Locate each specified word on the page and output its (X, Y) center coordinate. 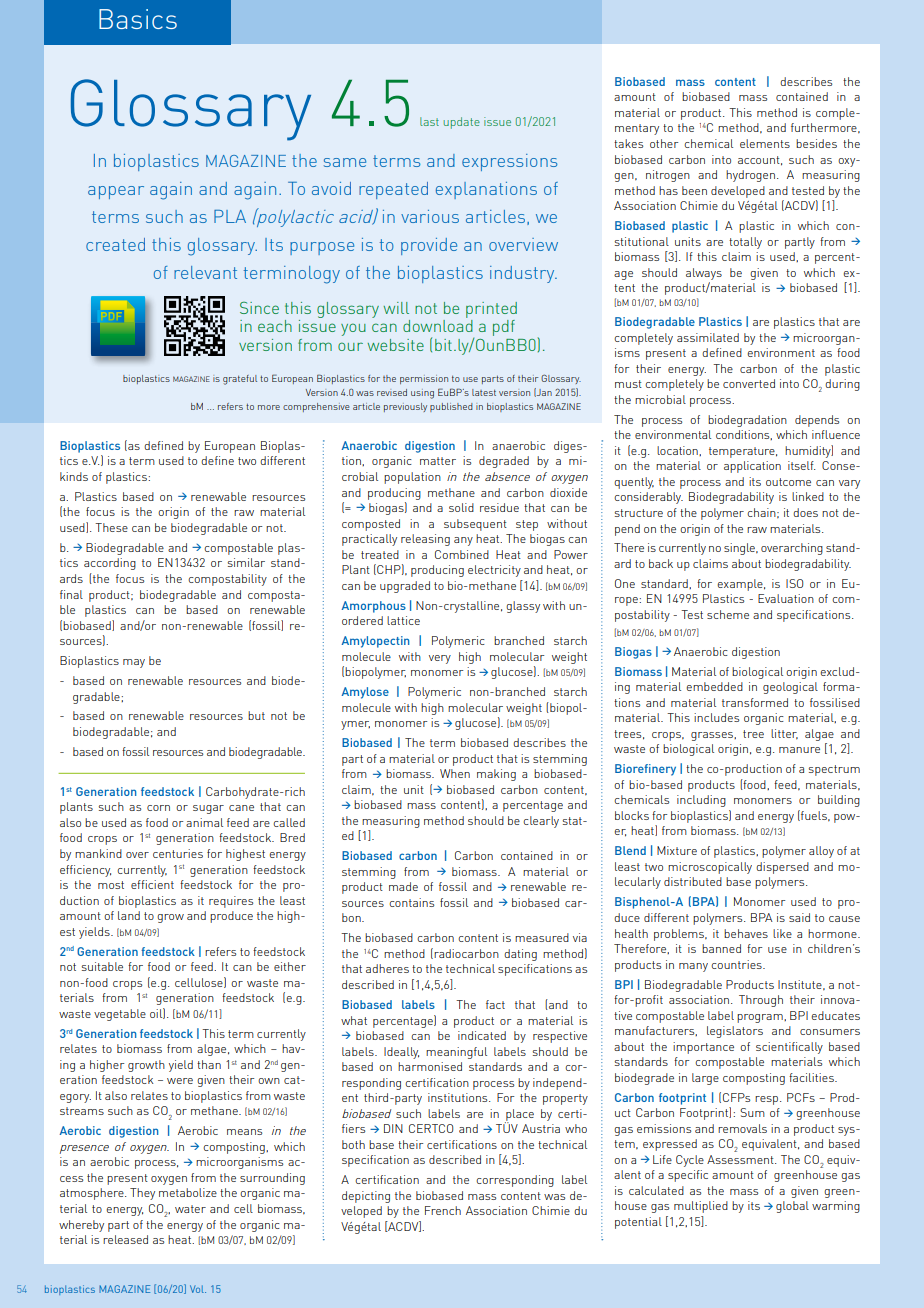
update (462, 123)
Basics (138, 19)
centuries (178, 853)
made (403, 886)
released (125, 1239)
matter (438, 461)
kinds (74, 476)
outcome (788, 482)
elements (765, 143)
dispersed (782, 868)
